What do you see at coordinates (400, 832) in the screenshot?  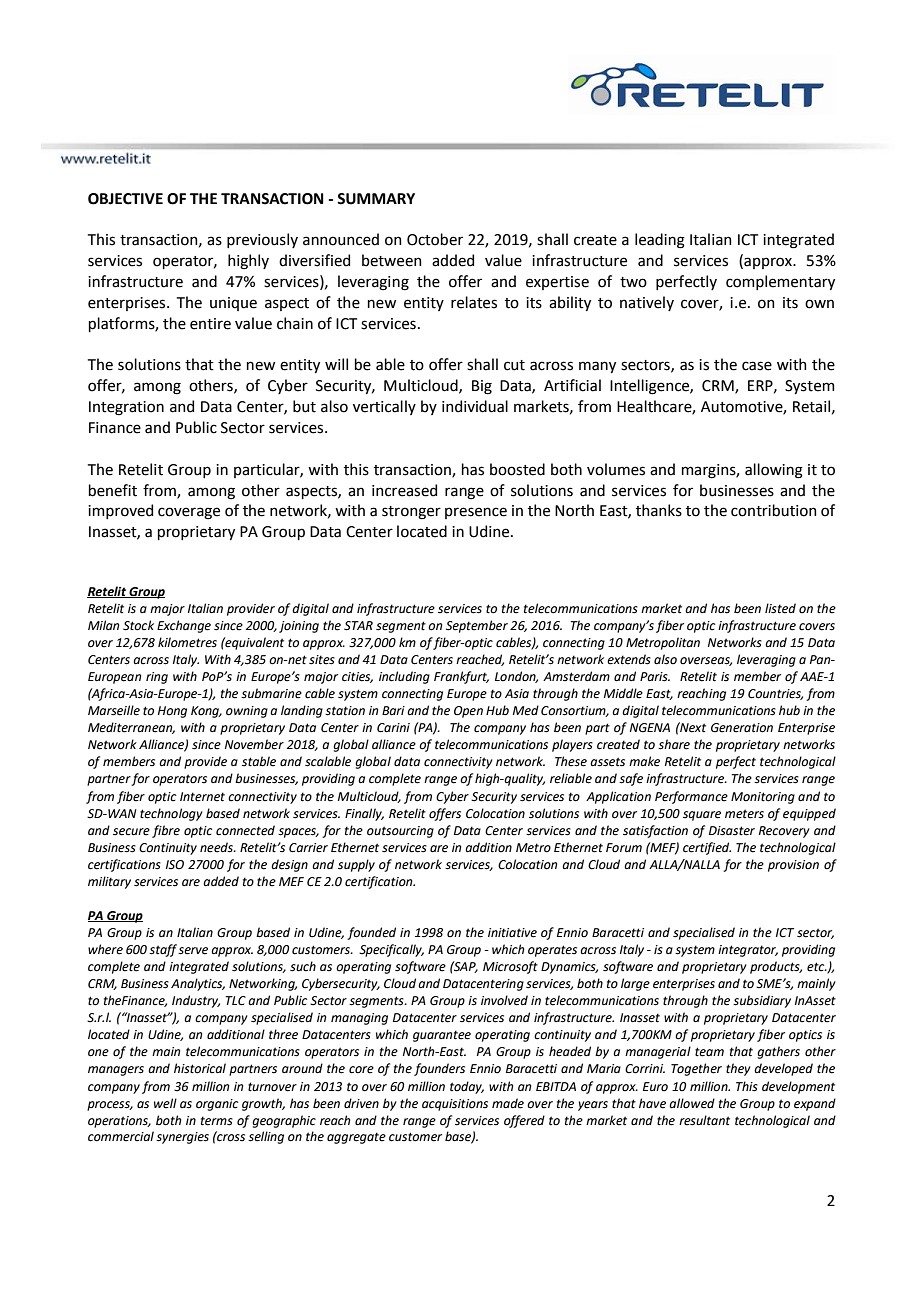 I see `outsourcing` at bounding box center [400, 832].
